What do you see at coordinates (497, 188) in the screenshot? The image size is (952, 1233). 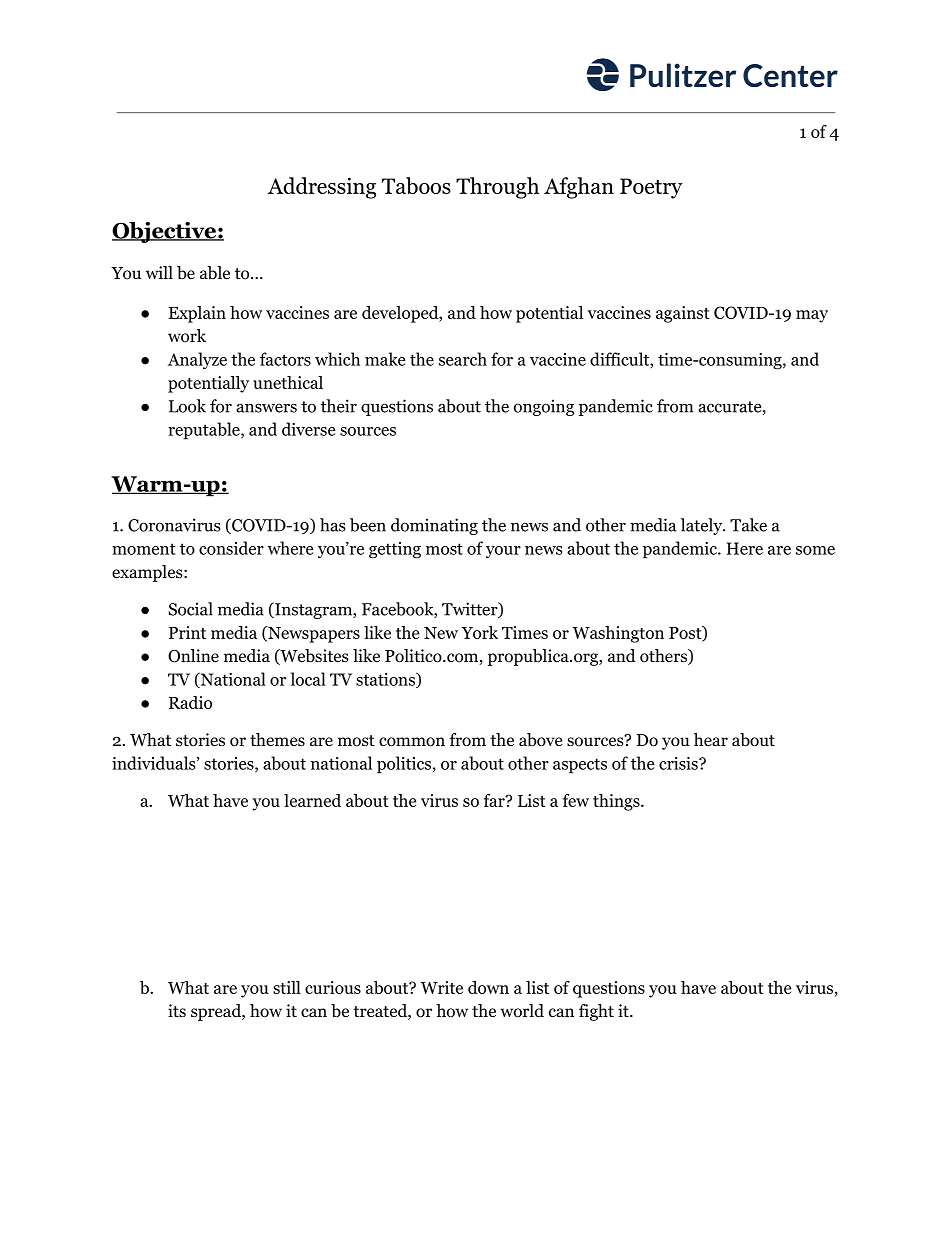 I see `Through` at bounding box center [497, 188].
